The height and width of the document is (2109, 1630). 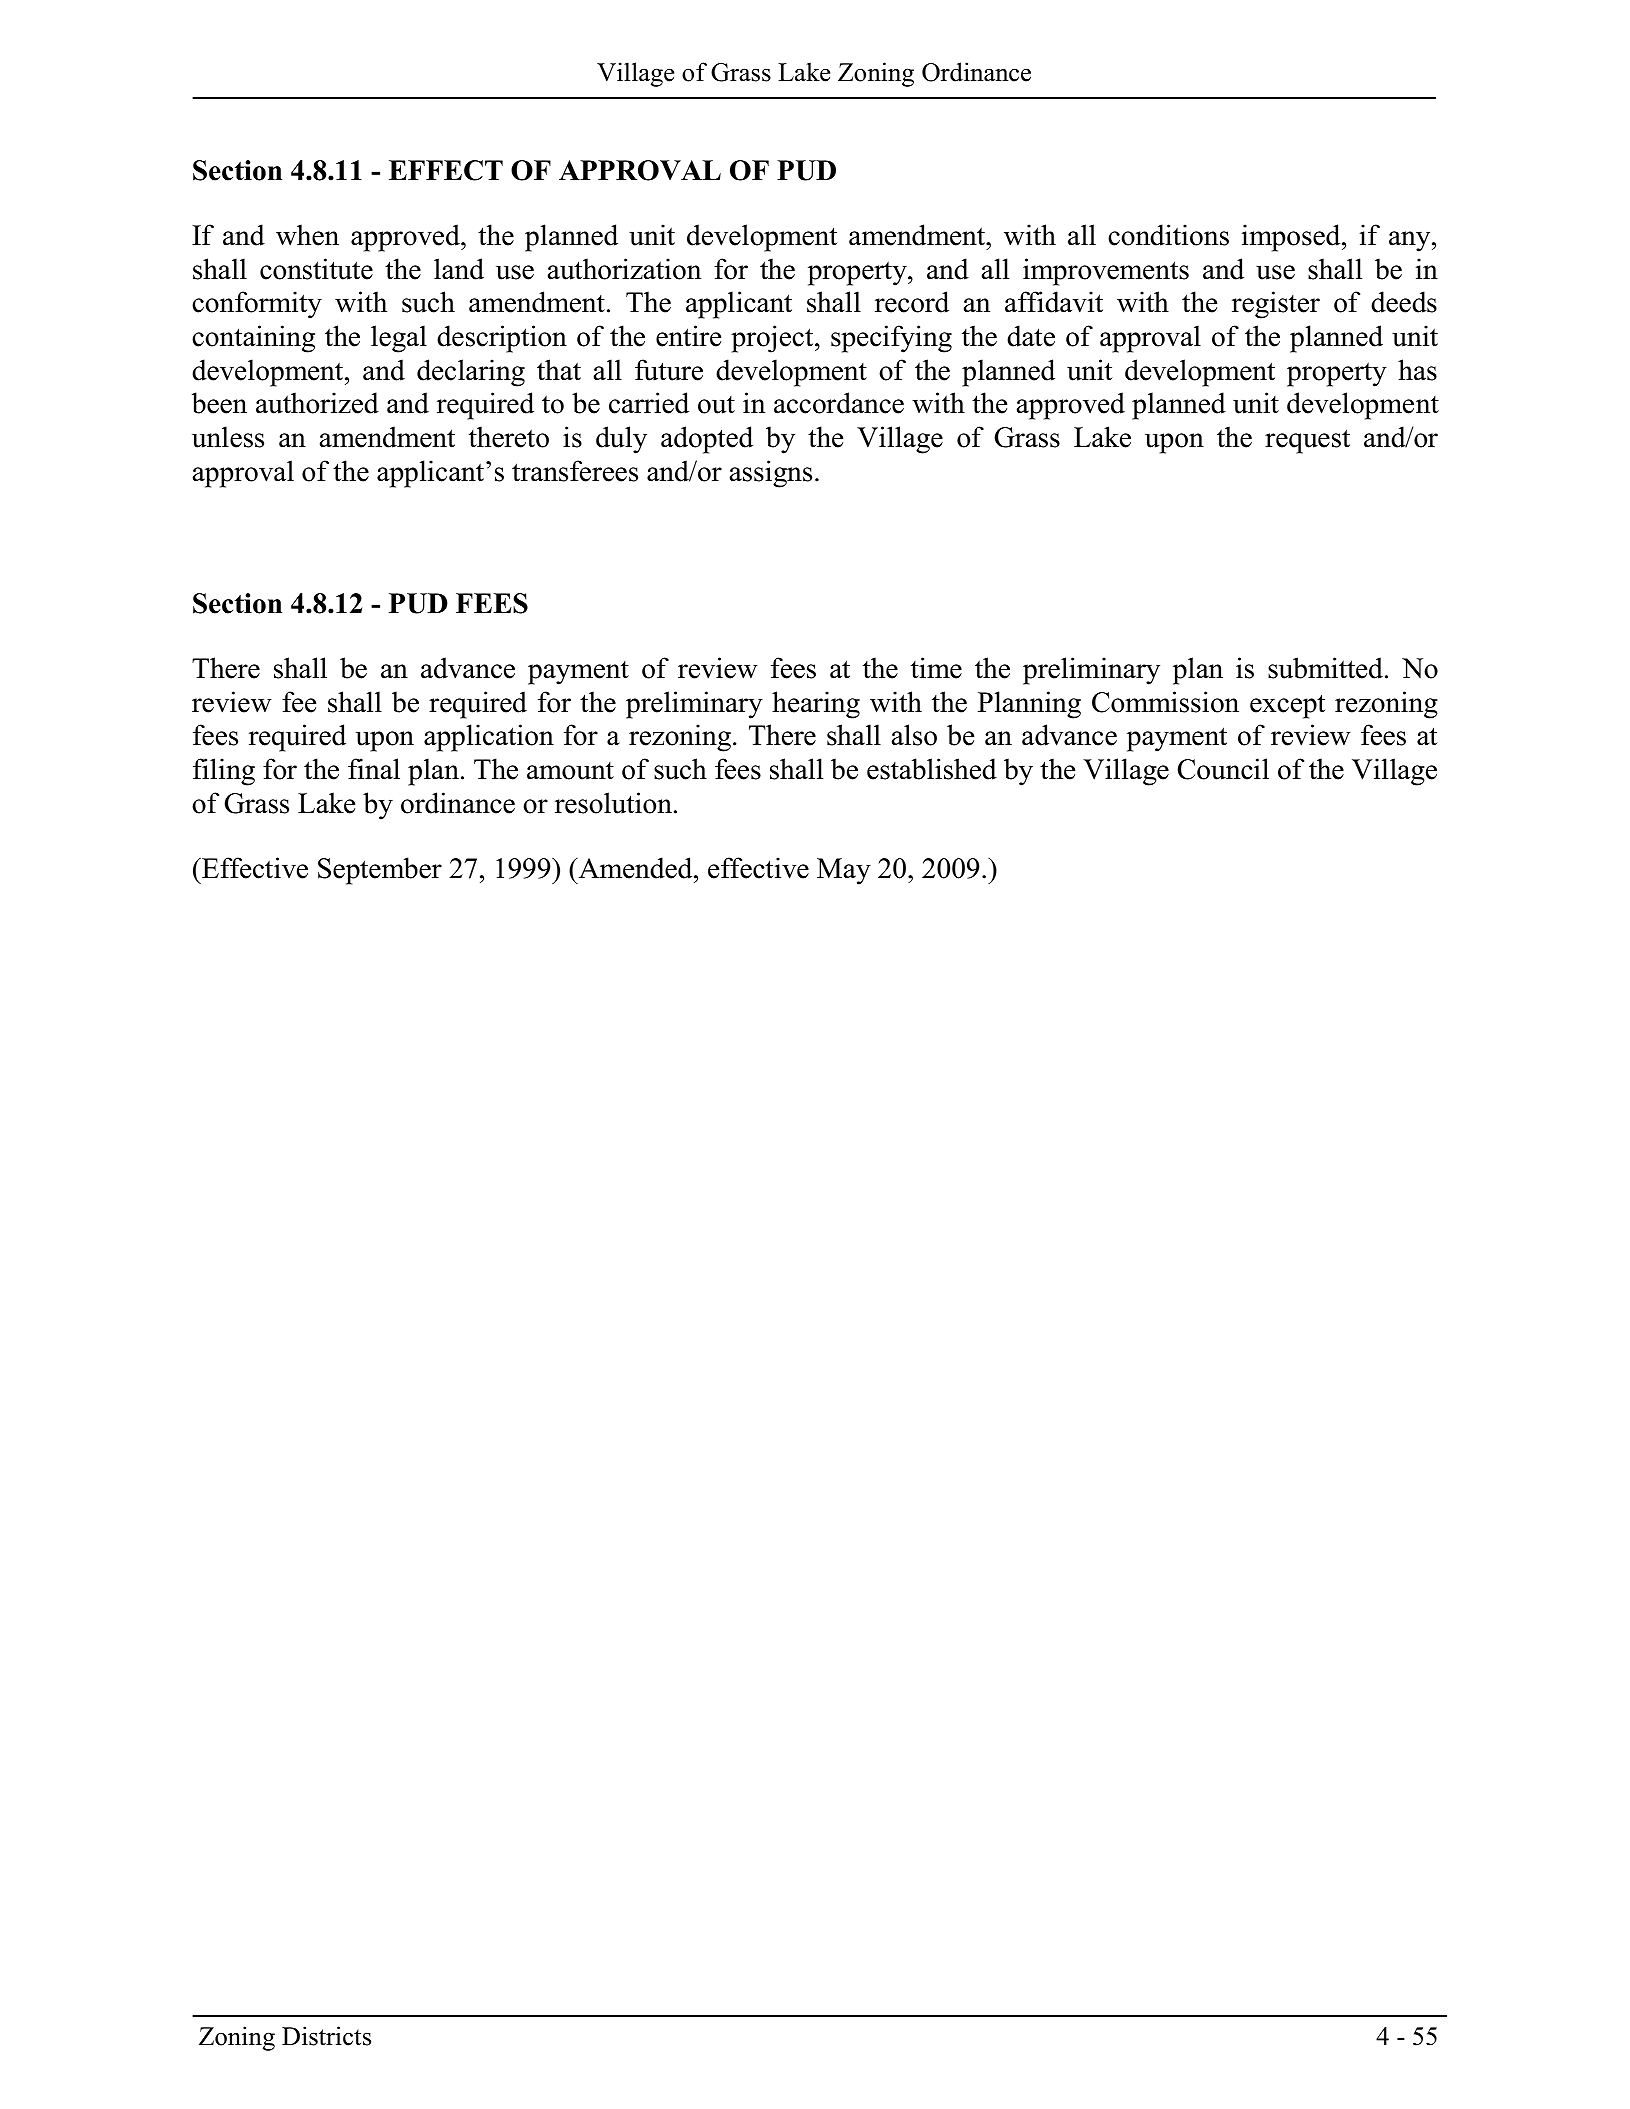 What do you see at coordinates (1276, 305) in the document?
I see `register` at bounding box center [1276, 305].
